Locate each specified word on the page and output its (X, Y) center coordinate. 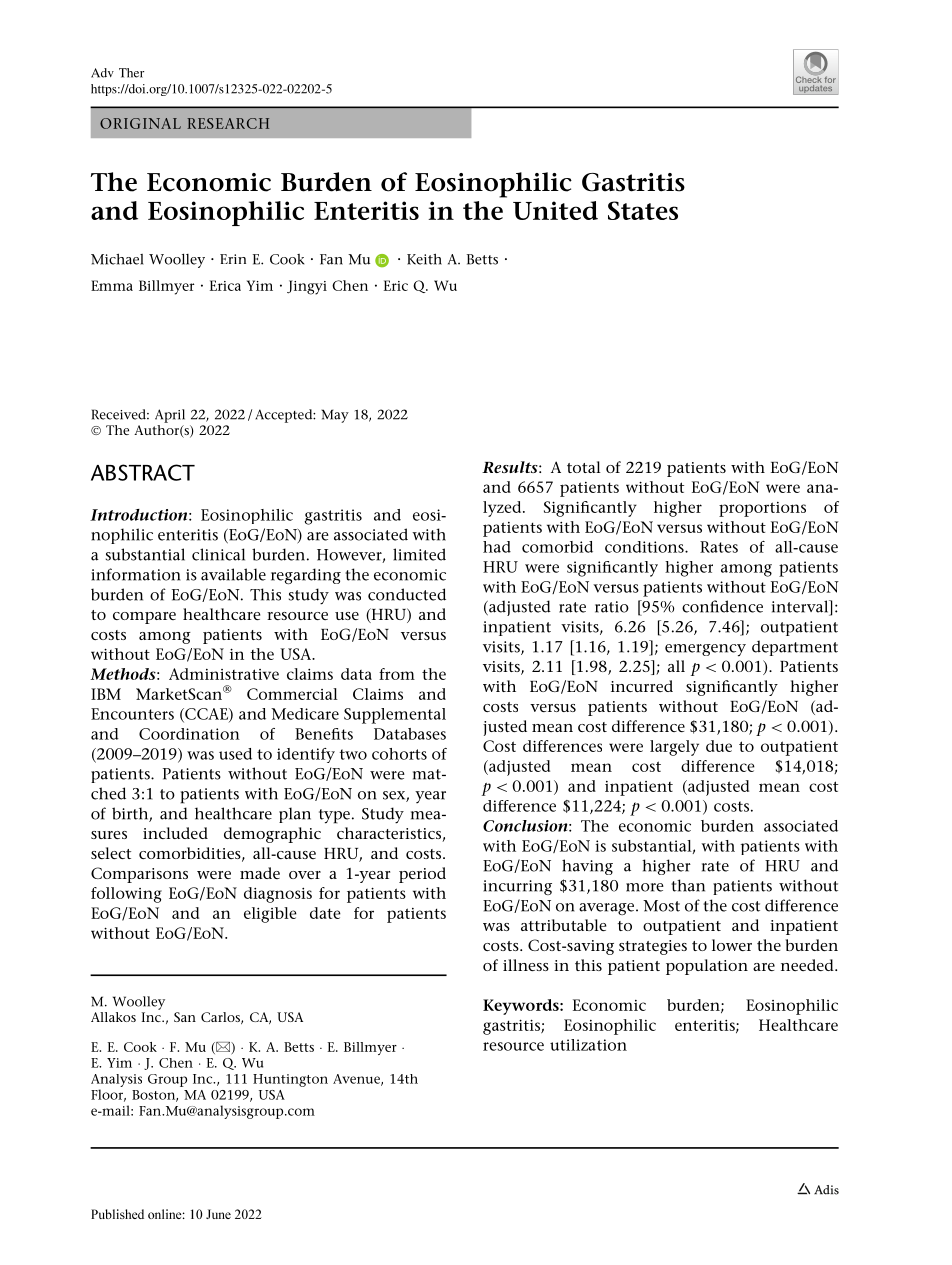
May (335, 416)
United (555, 210)
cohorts (399, 754)
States (643, 210)
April (170, 416)
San (185, 1017)
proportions (762, 509)
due (719, 746)
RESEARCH (228, 123)
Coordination (189, 734)
